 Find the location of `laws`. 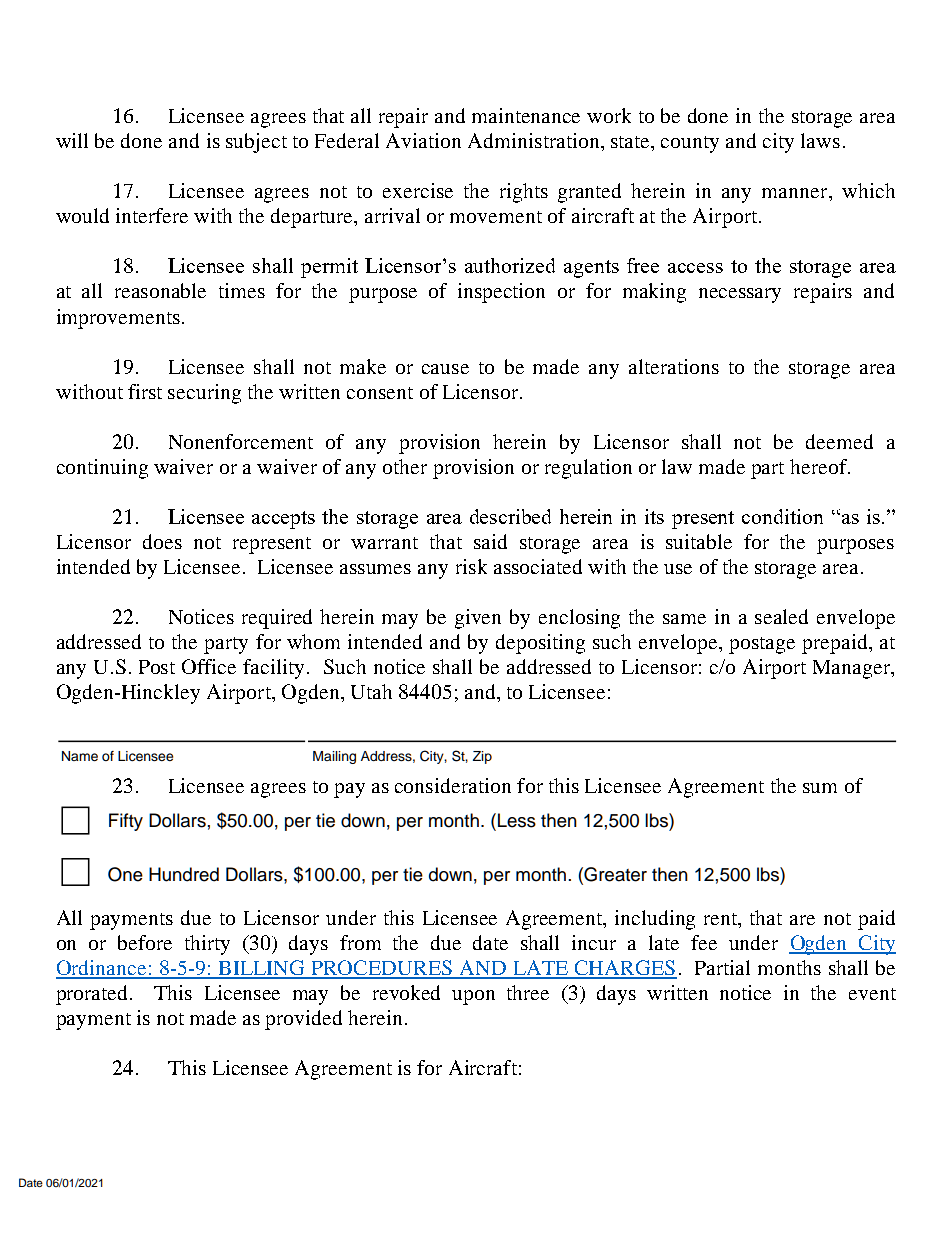

laws is located at coordinates (820, 140).
